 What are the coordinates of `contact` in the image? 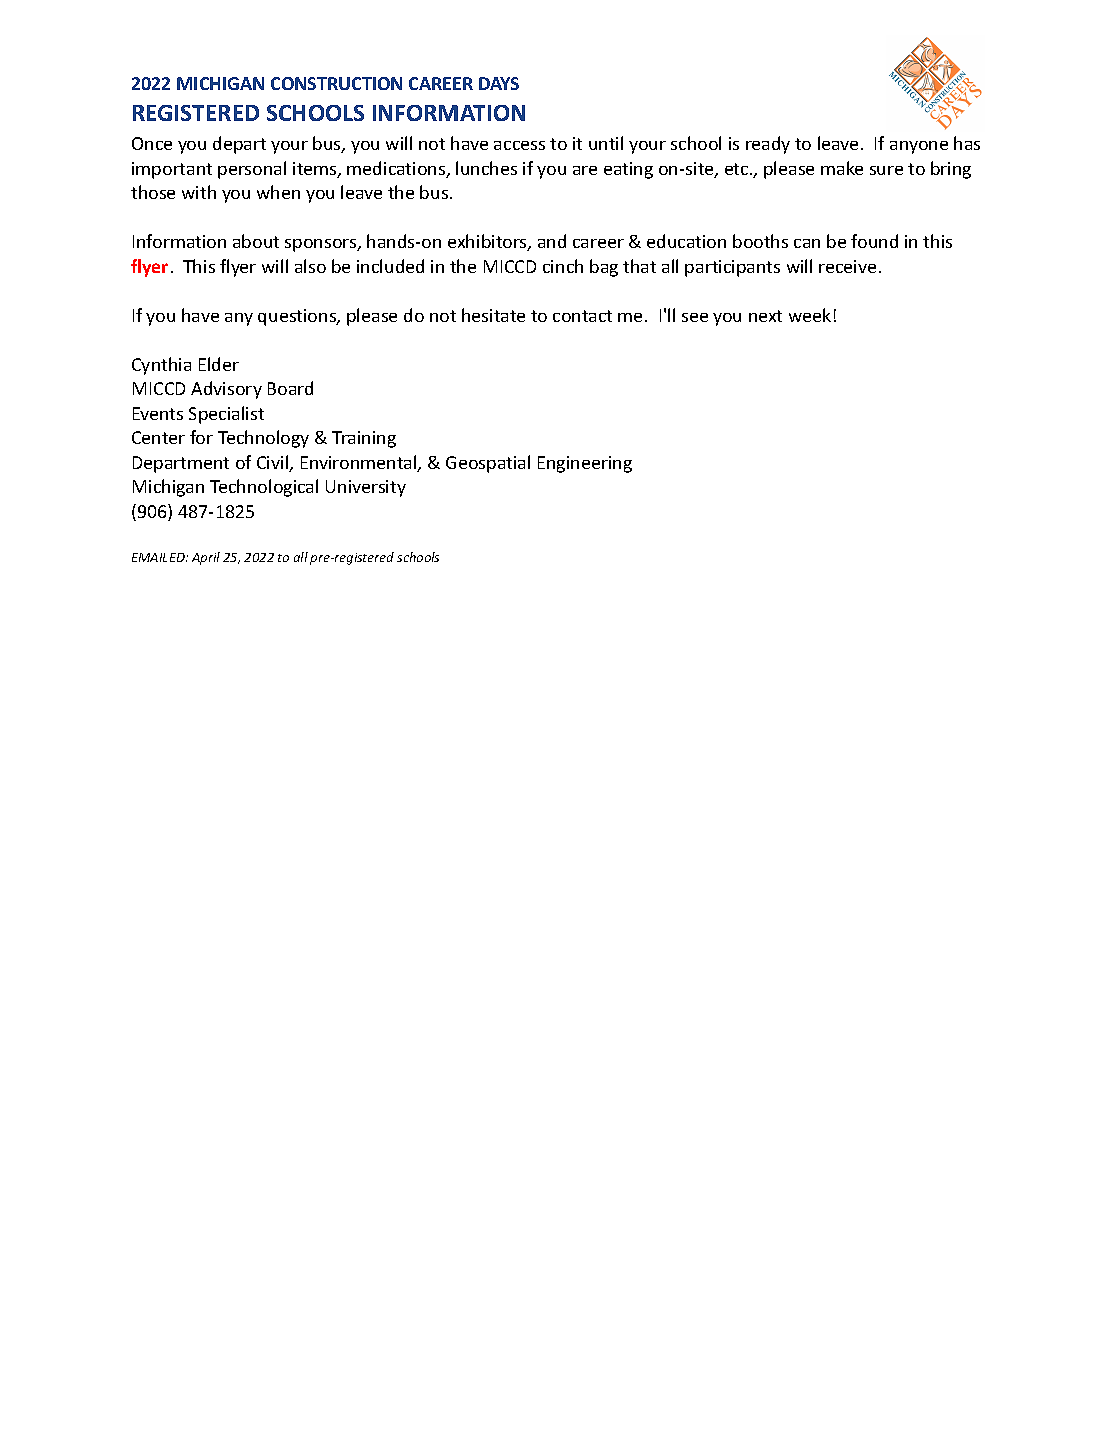 It's located at (582, 316).
